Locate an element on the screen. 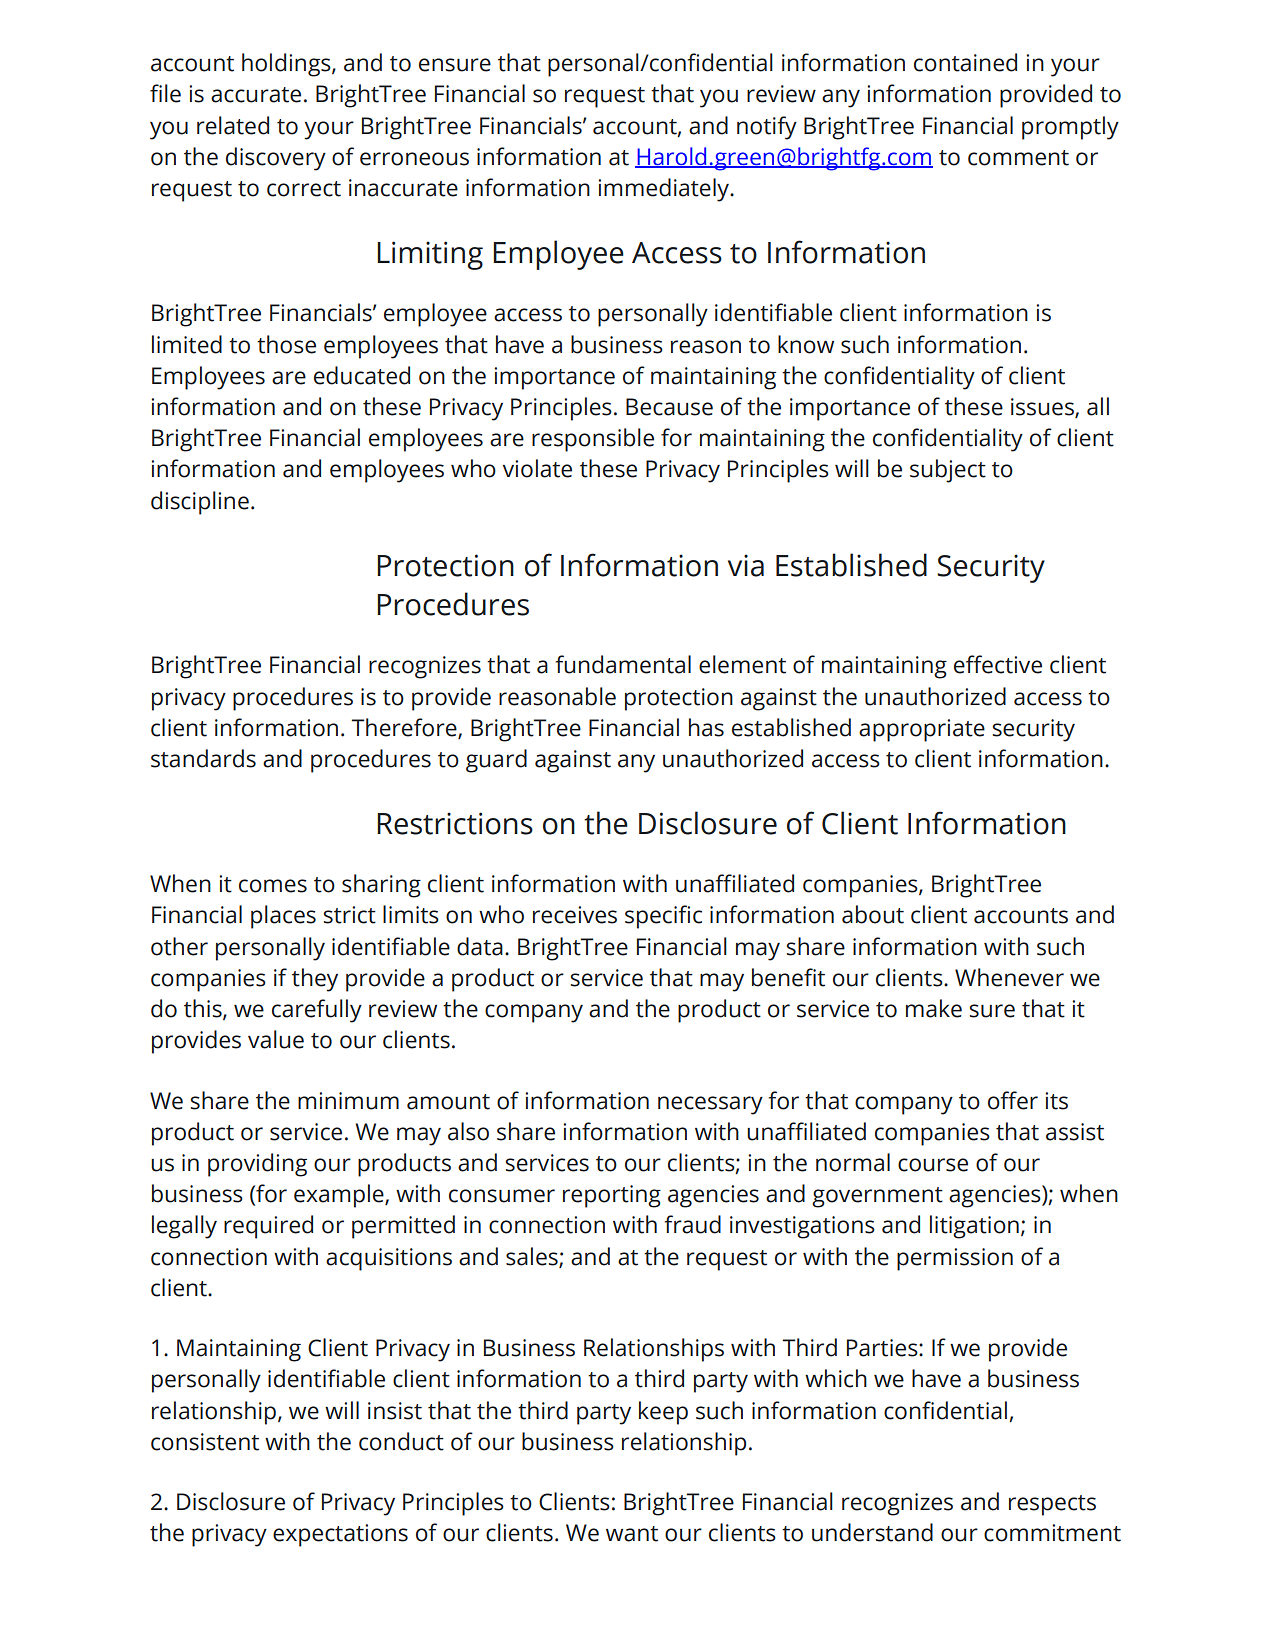 This screenshot has height=1650, width=1275. expectations is located at coordinates (340, 1535).
